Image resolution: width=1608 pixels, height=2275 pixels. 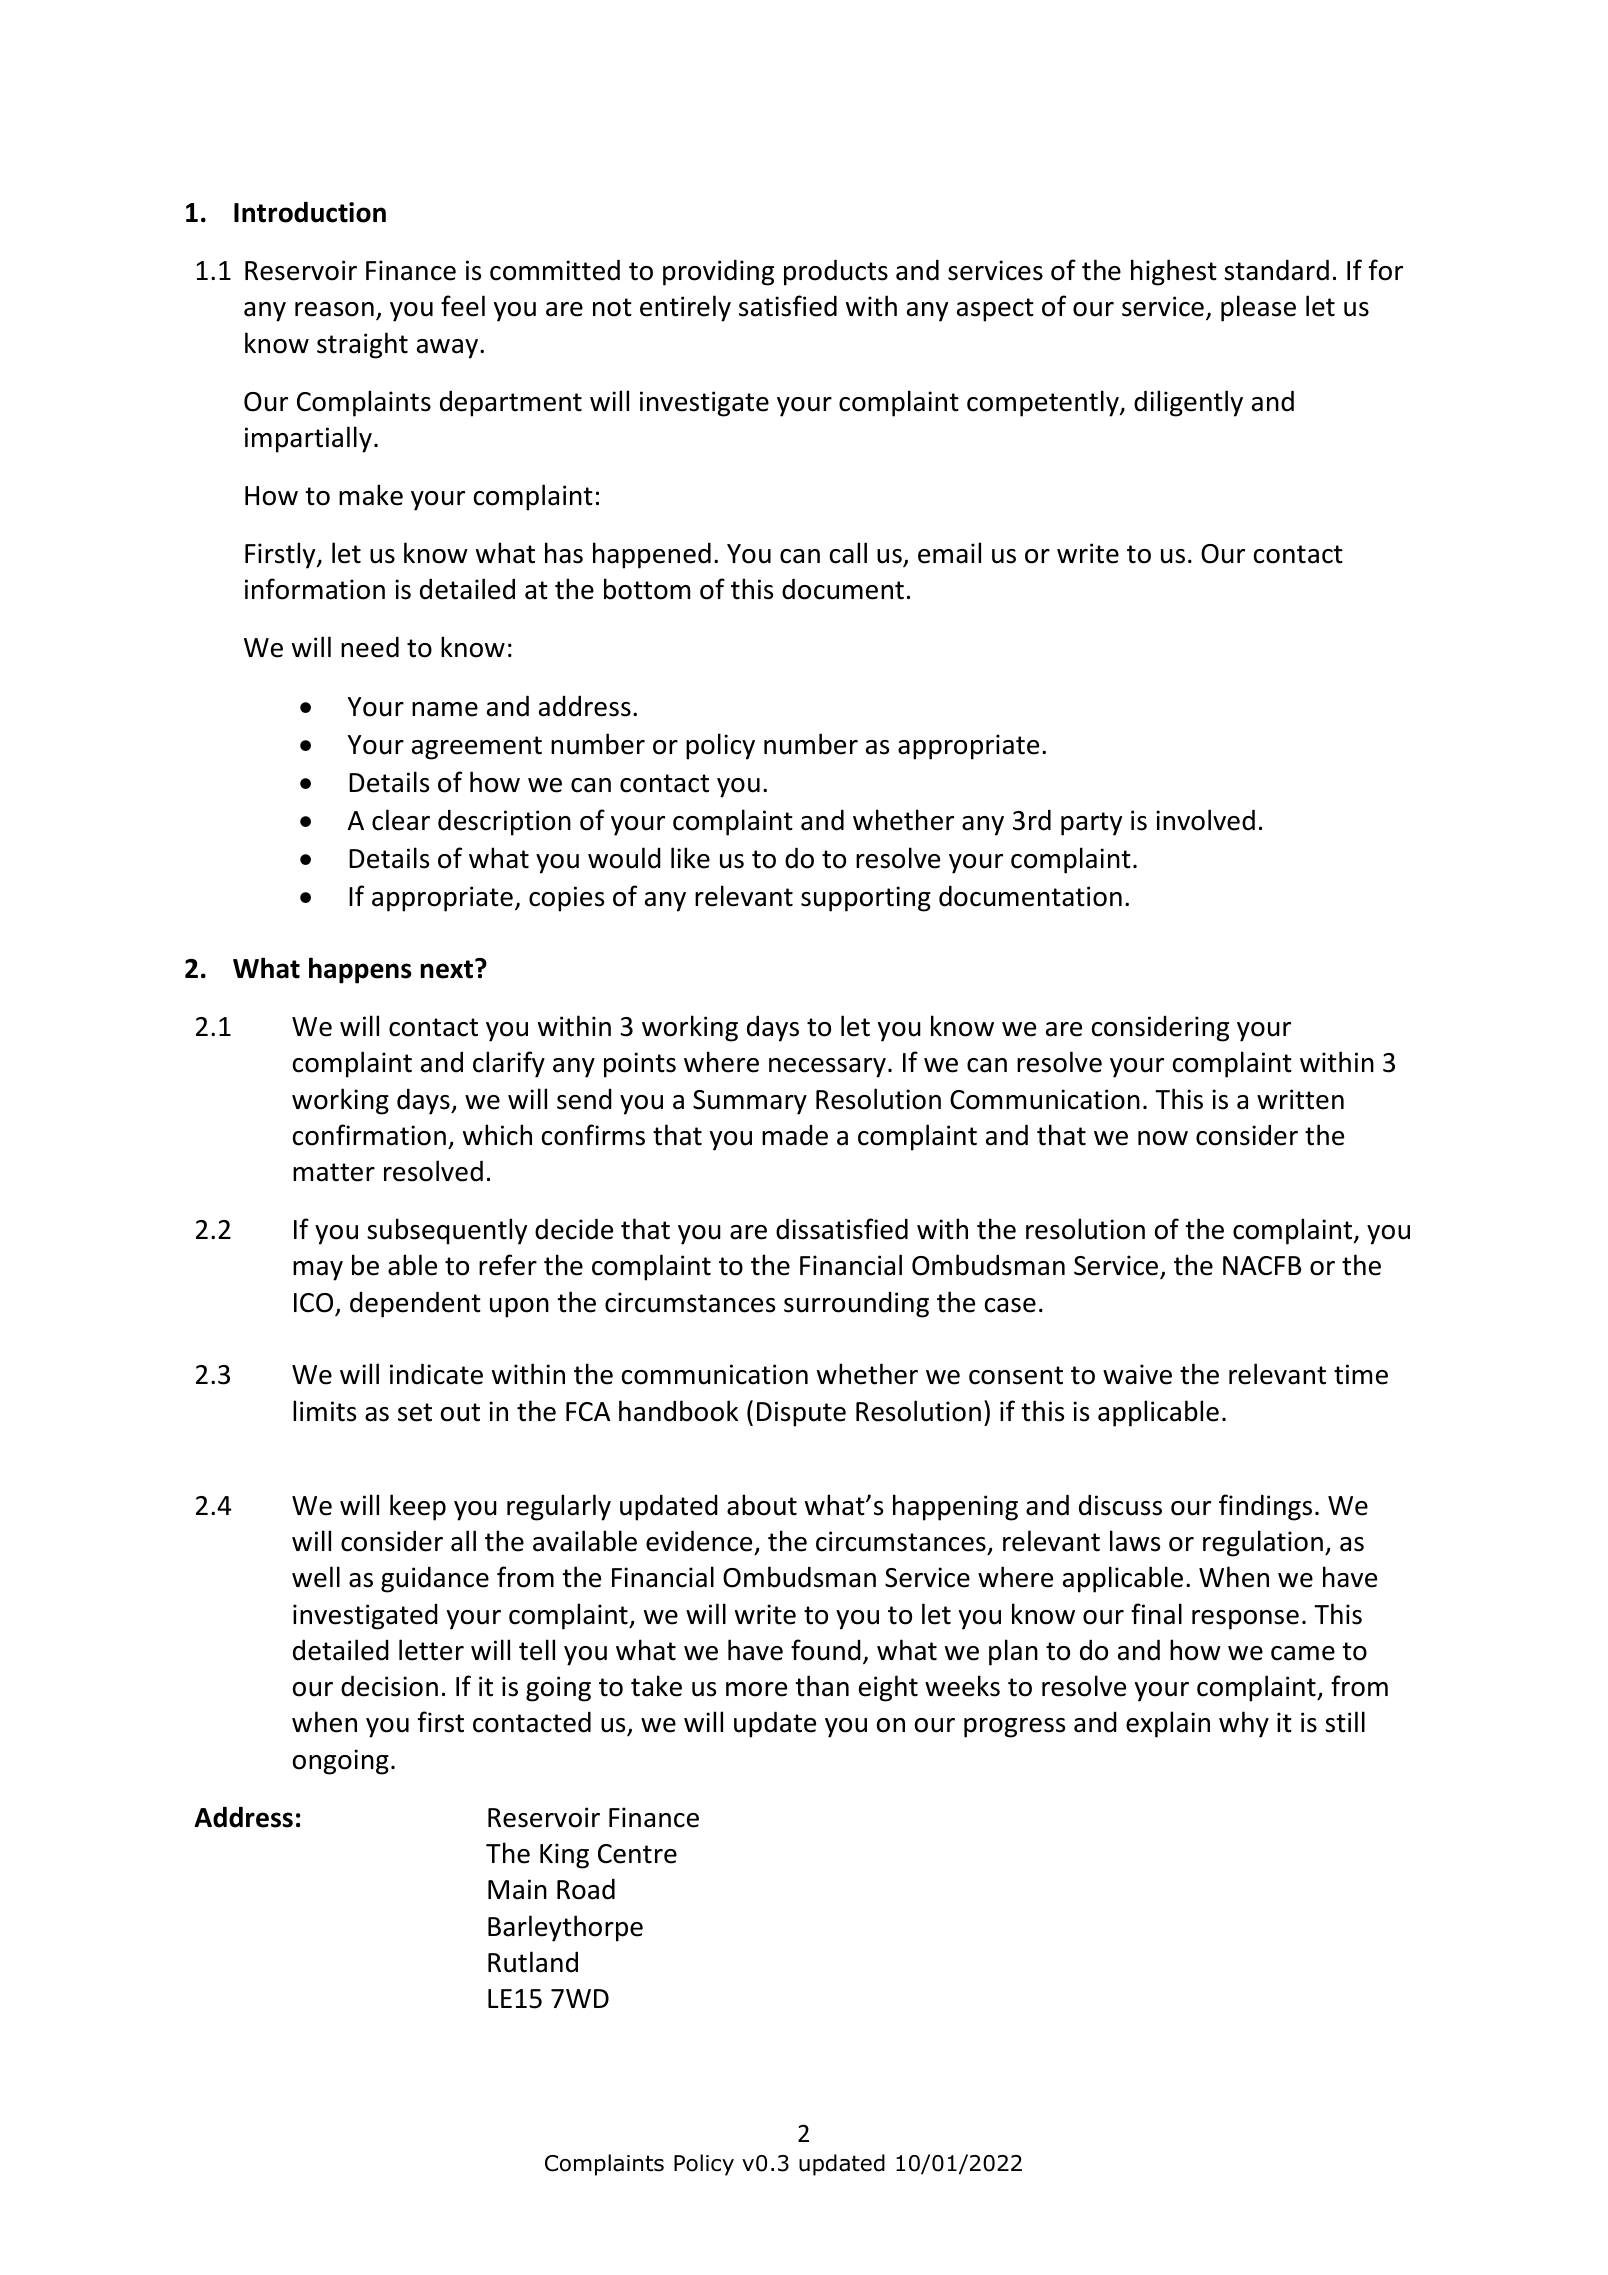 I want to click on findings, so click(x=1265, y=1507).
